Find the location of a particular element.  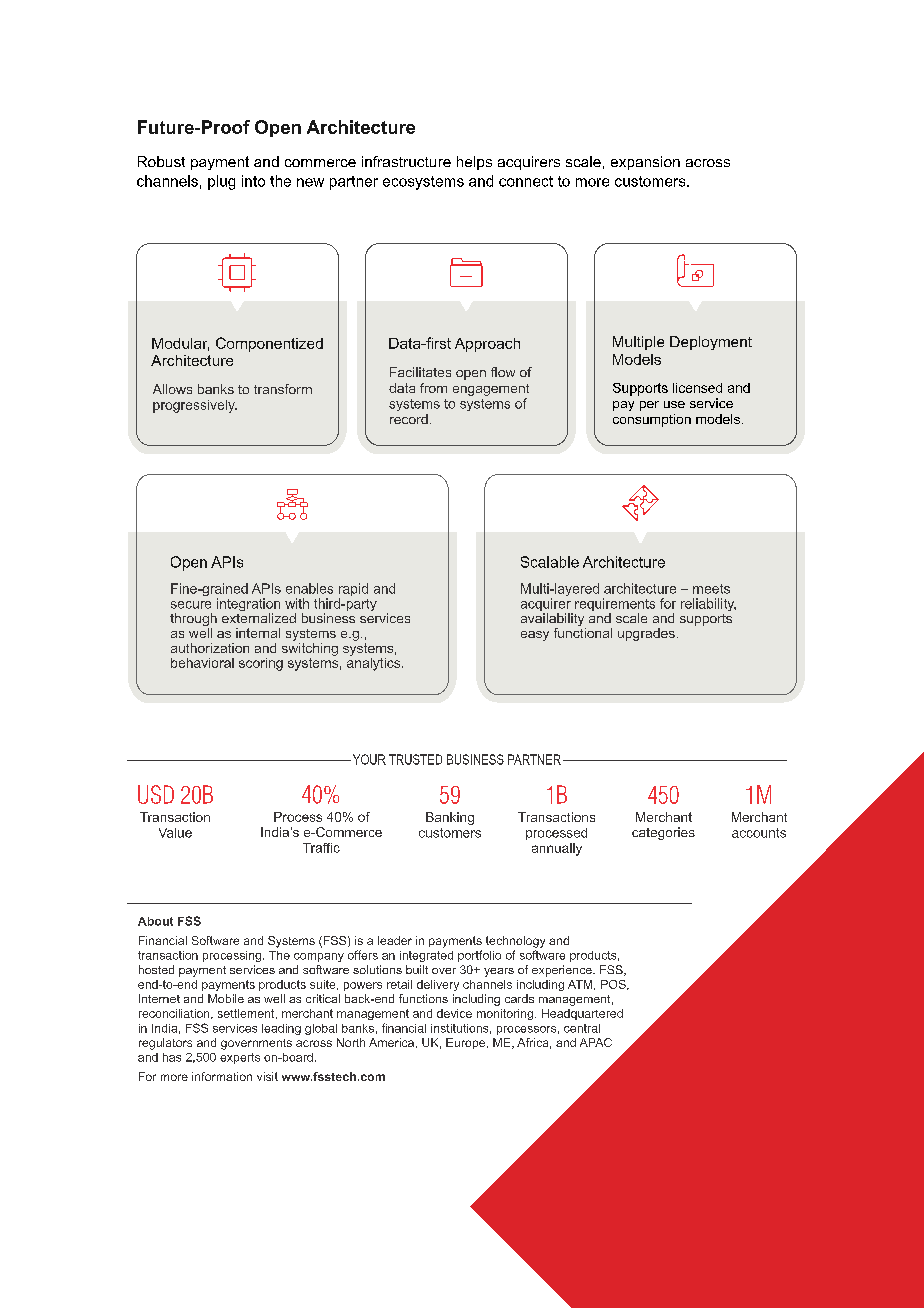

Deployment is located at coordinates (711, 343).
